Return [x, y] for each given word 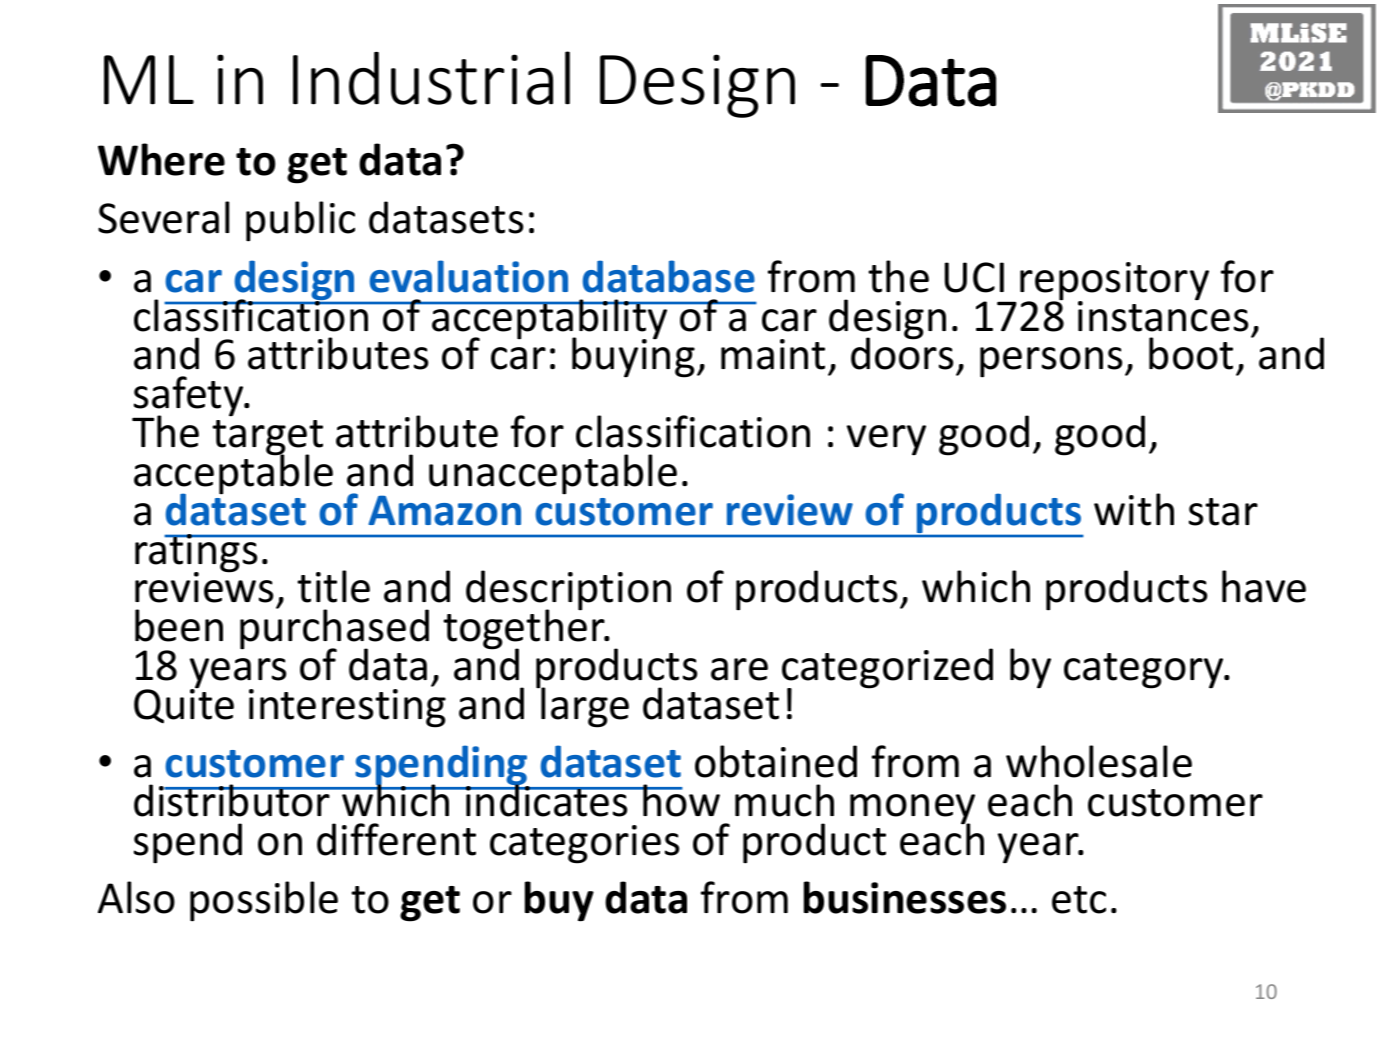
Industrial [431, 78]
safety [189, 397]
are [739, 669]
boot [1191, 353]
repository [1114, 282]
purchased [334, 630]
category [1145, 671]
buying [633, 357]
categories [584, 844]
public [300, 221]
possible [264, 901]
